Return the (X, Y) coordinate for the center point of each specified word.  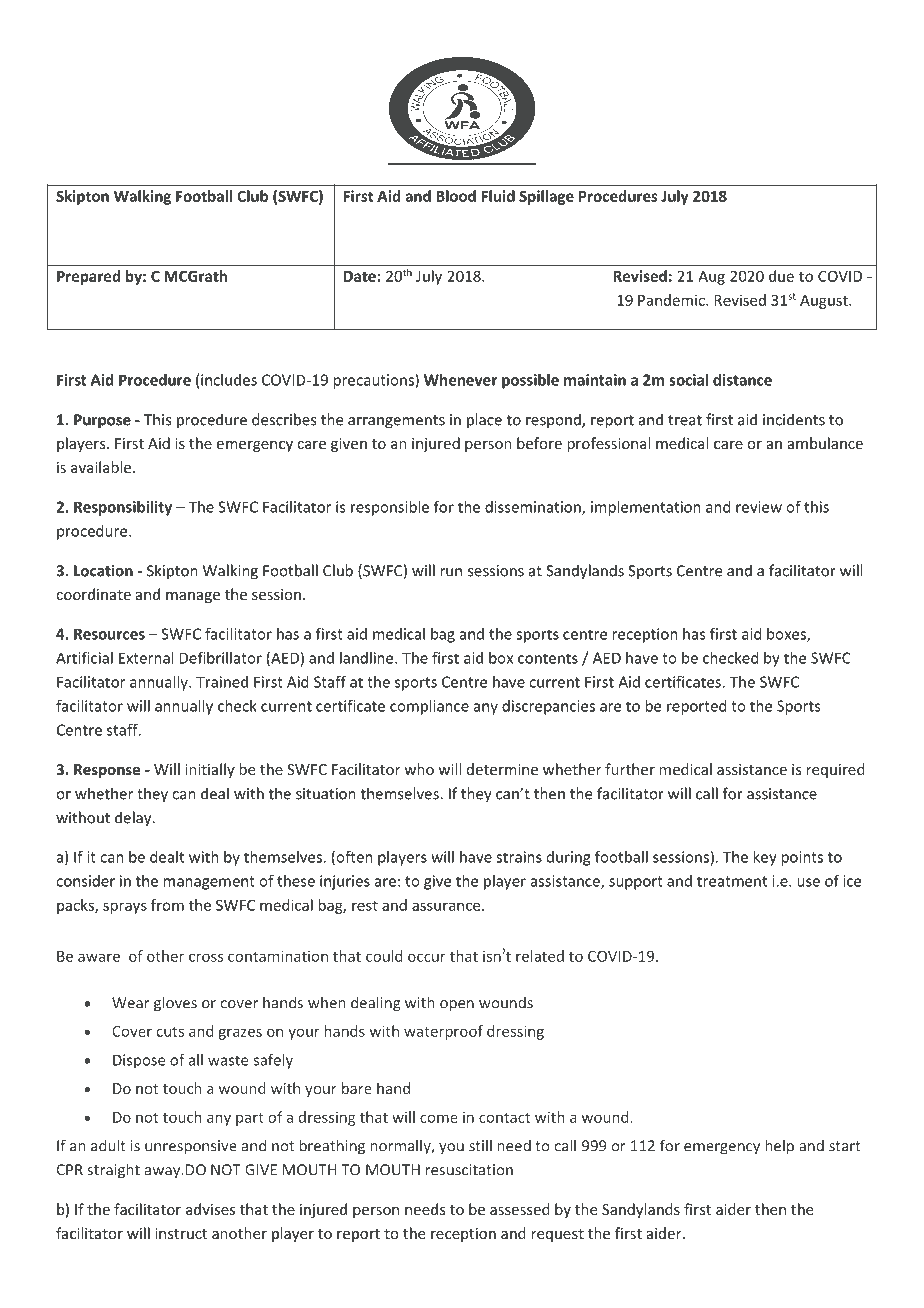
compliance (429, 707)
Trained (222, 682)
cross (206, 957)
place (484, 421)
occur (427, 957)
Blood (456, 196)
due (781, 276)
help (780, 1147)
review (759, 507)
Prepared (88, 277)
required (835, 770)
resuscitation (469, 1170)
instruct (181, 1233)
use (808, 882)
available (101, 467)
